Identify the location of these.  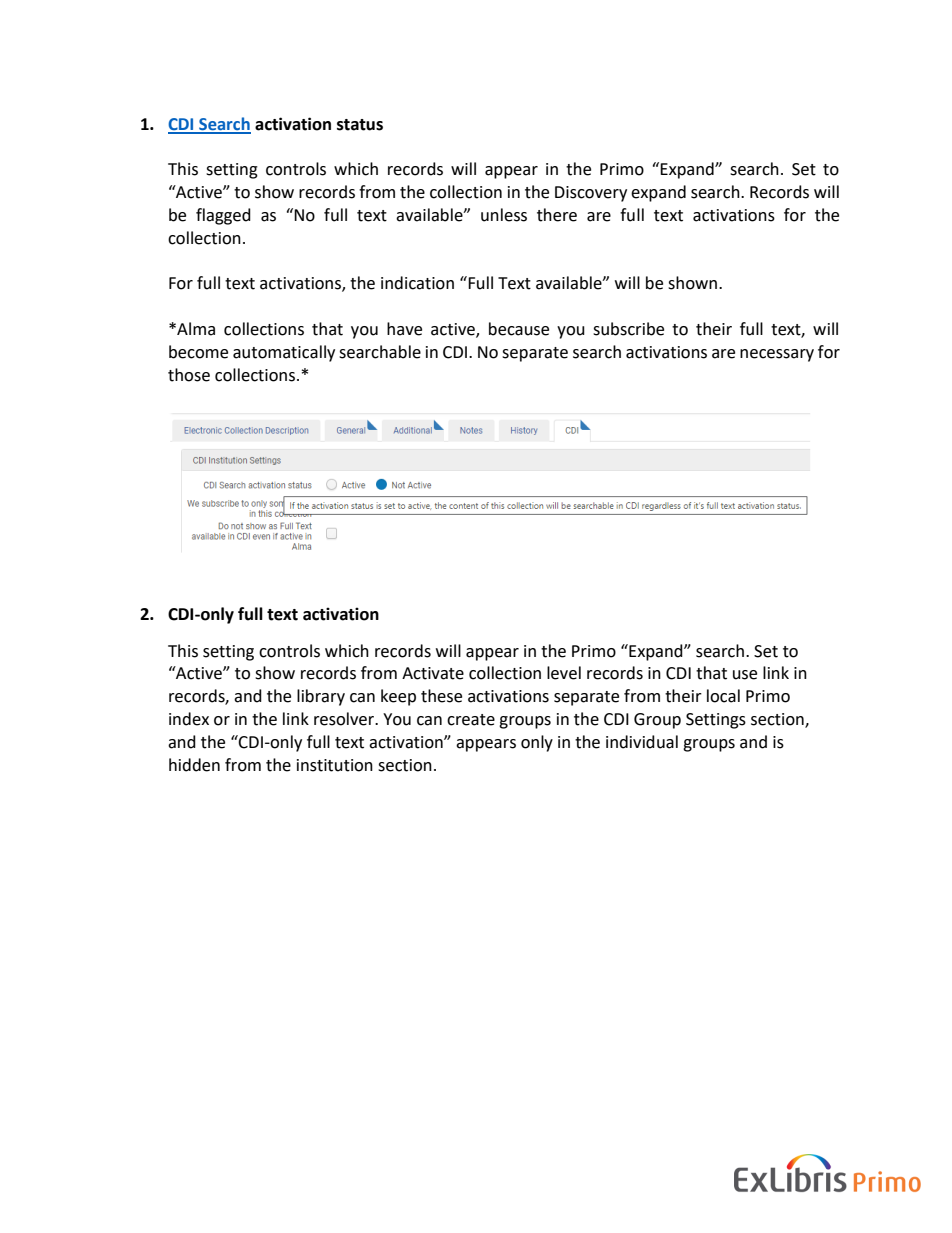
(441, 696).
